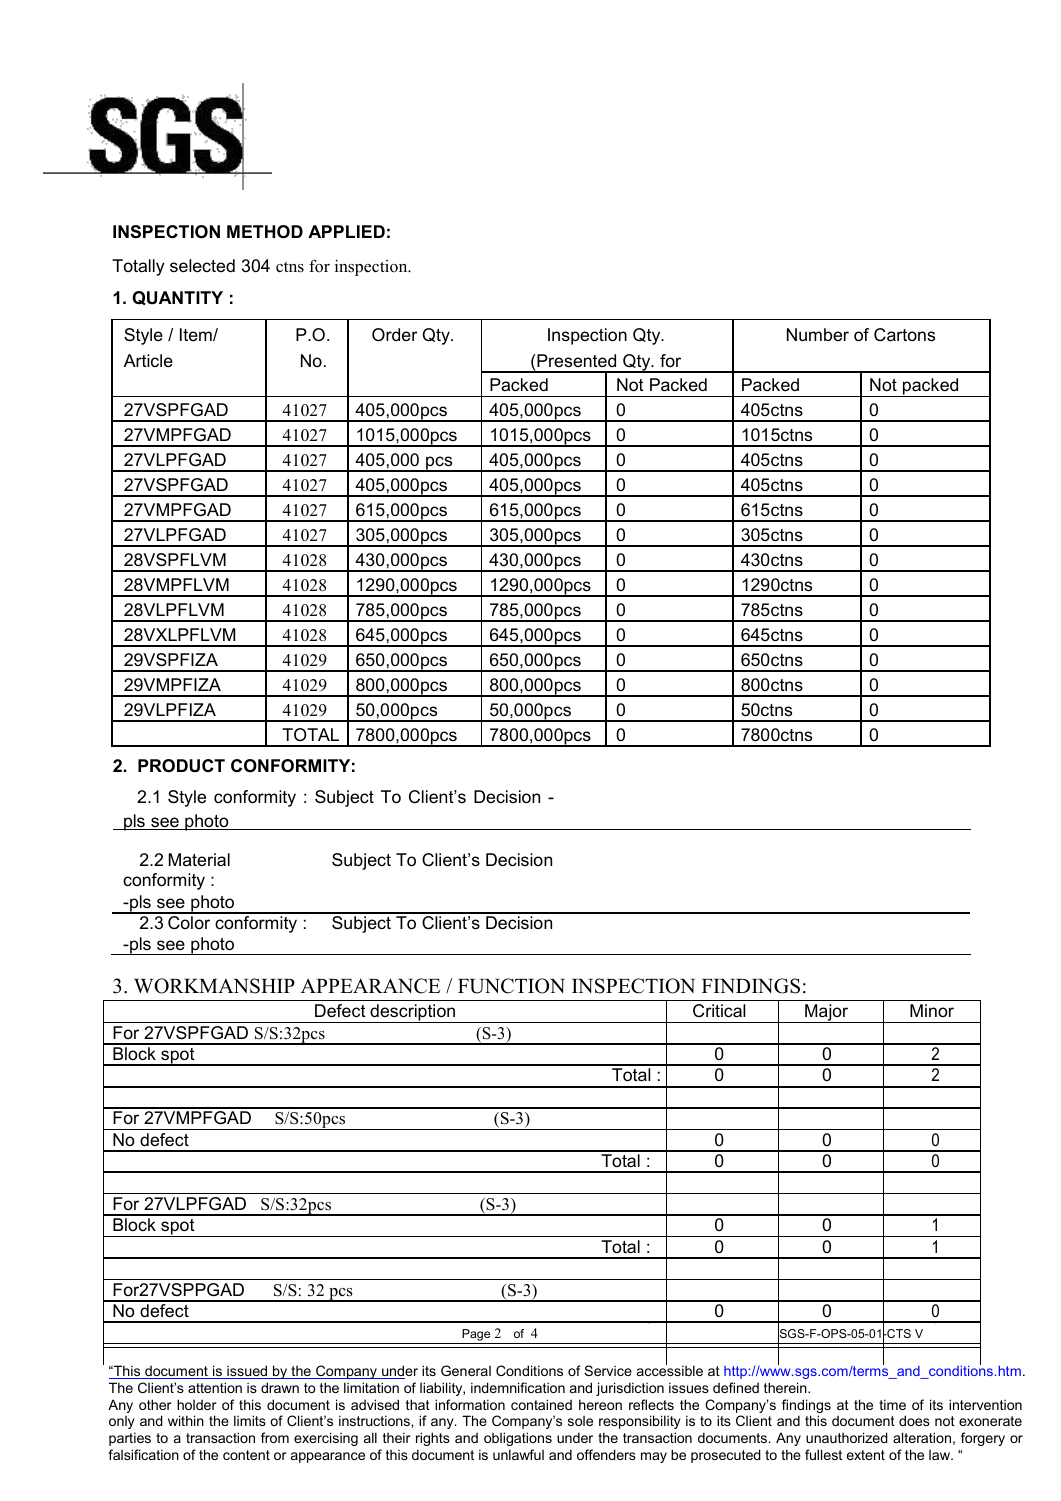 The height and width of the document is (1501, 1061). Describe the element at coordinates (247, 1372) in the document. I see `issued` at that location.
